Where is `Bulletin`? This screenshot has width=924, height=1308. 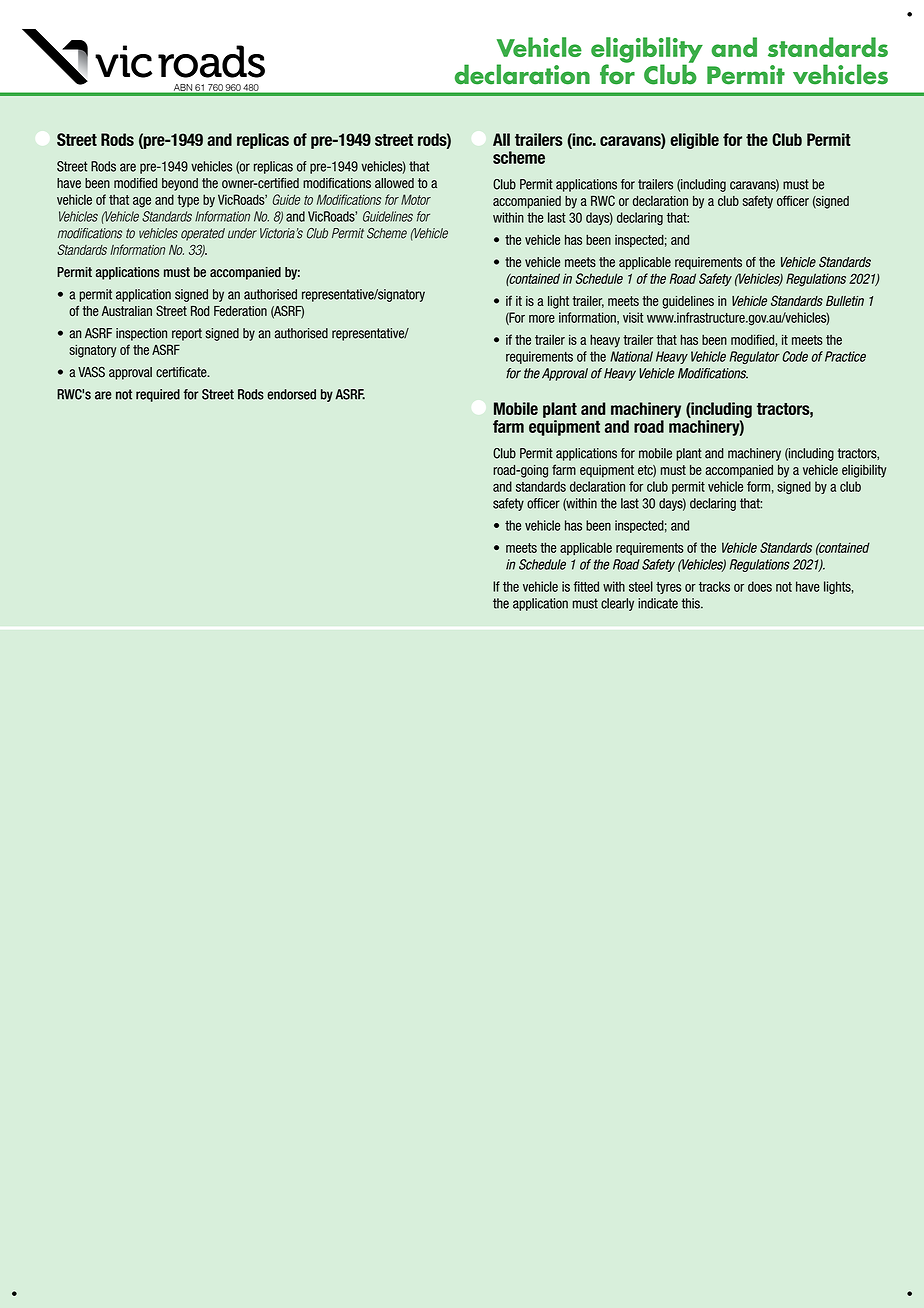 Bulletin is located at coordinates (845, 301).
